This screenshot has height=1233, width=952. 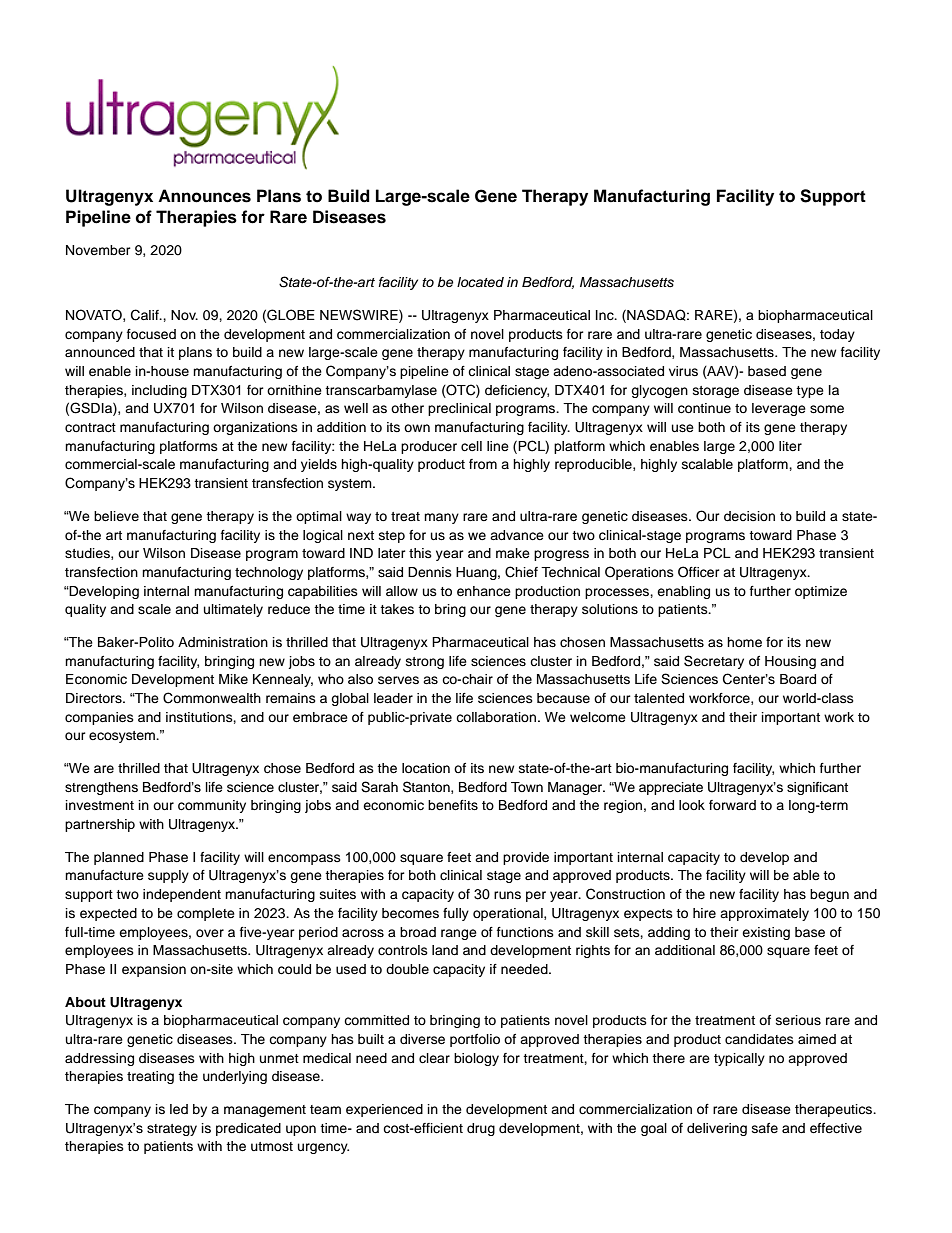 I want to click on located, so click(x=480, y=282).
